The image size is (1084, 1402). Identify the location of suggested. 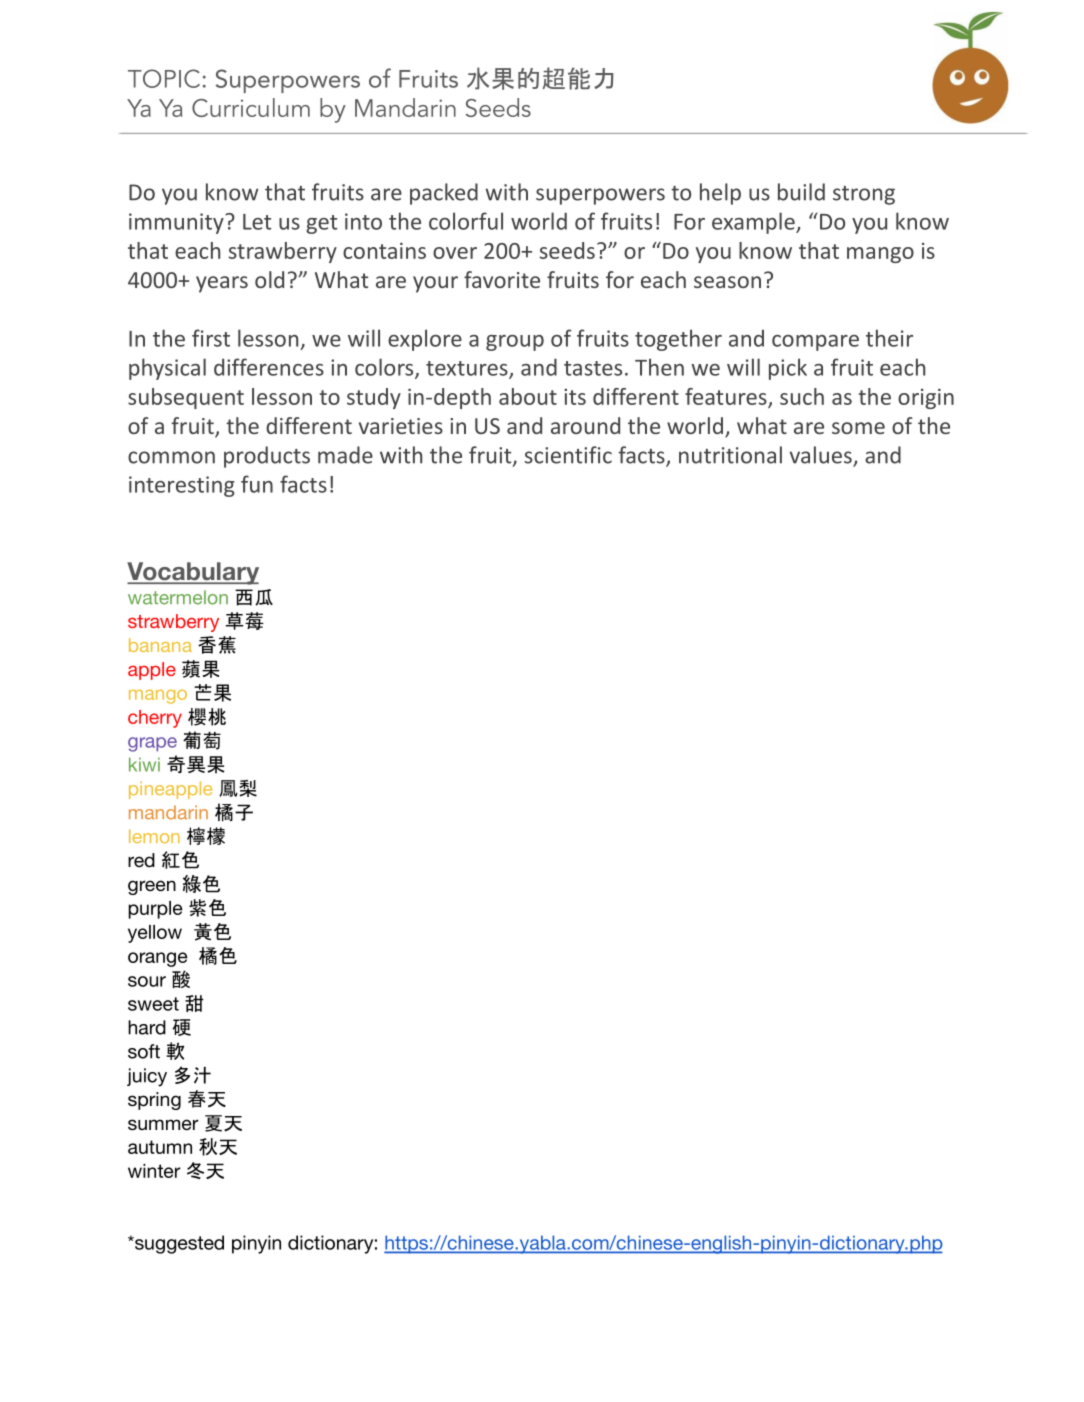
(178, 1244).
